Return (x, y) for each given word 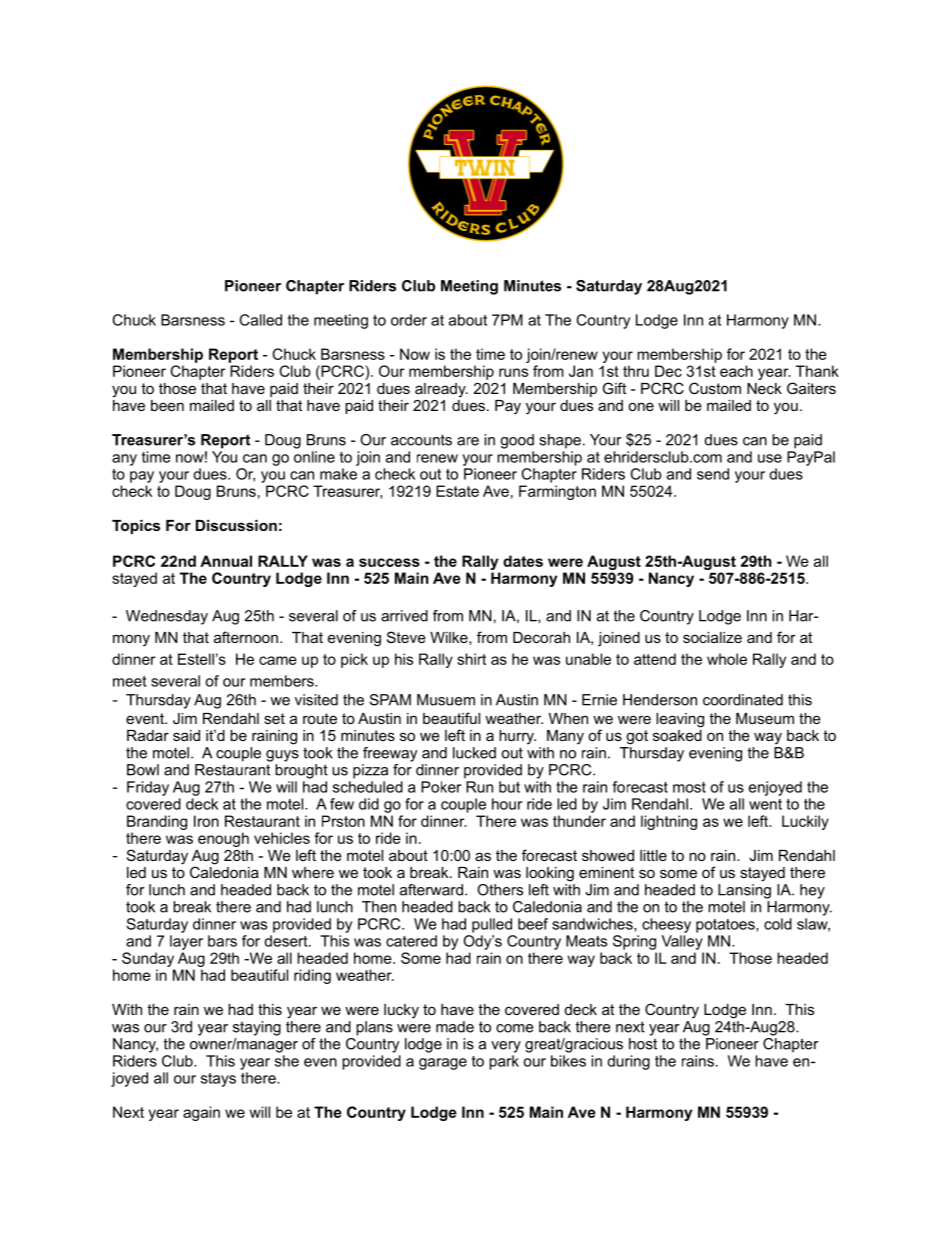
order (409, 320)
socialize (712, 637)
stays (218, 1080)
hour (507, 804)
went (765, 804)
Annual (226, 561)
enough (223, 839)
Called (261, 320)
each (736, 371)
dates (523, 561)
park (504, 1062)
